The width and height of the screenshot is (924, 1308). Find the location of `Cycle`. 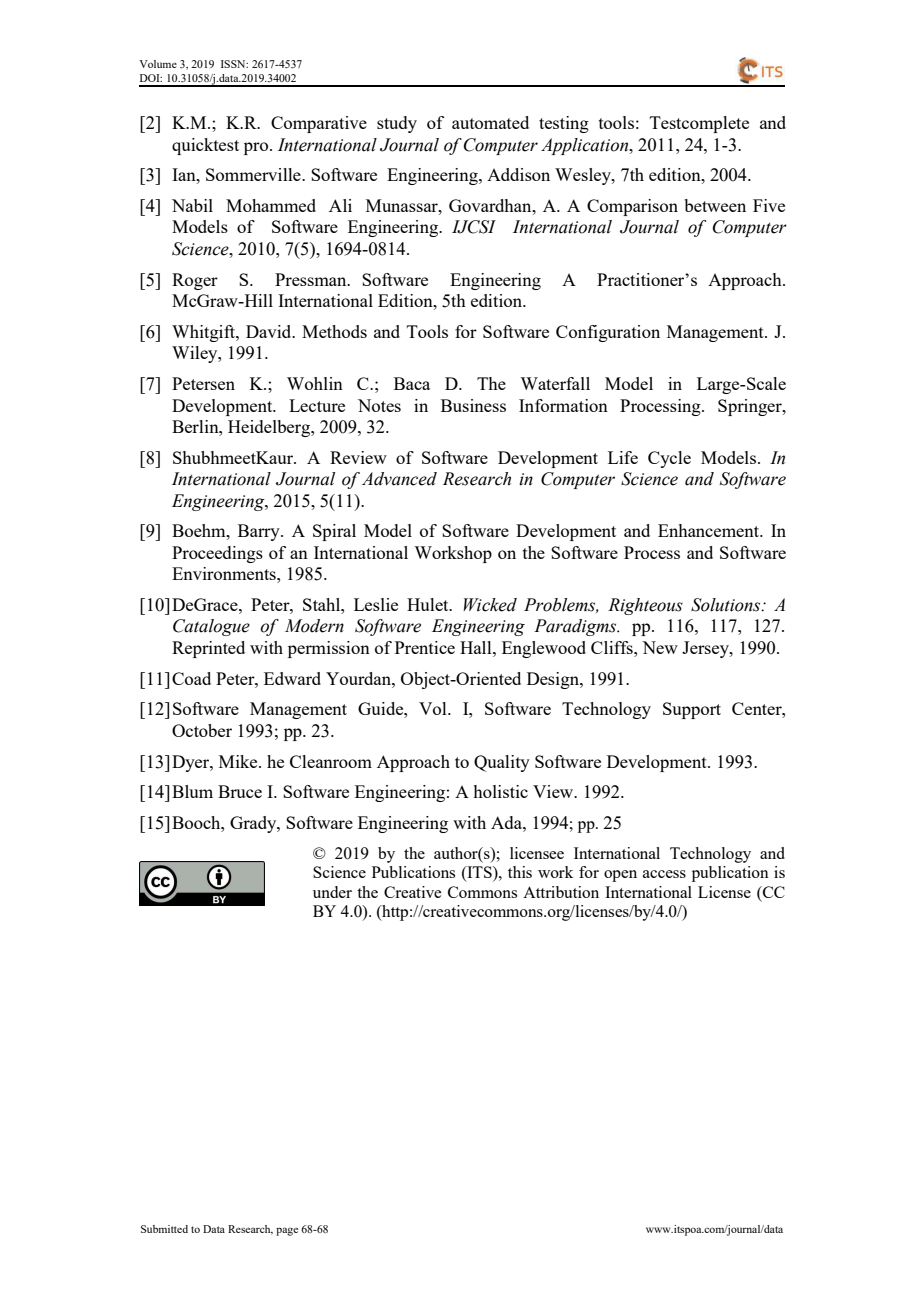

Cycle is located at coordinates (669, 459).
